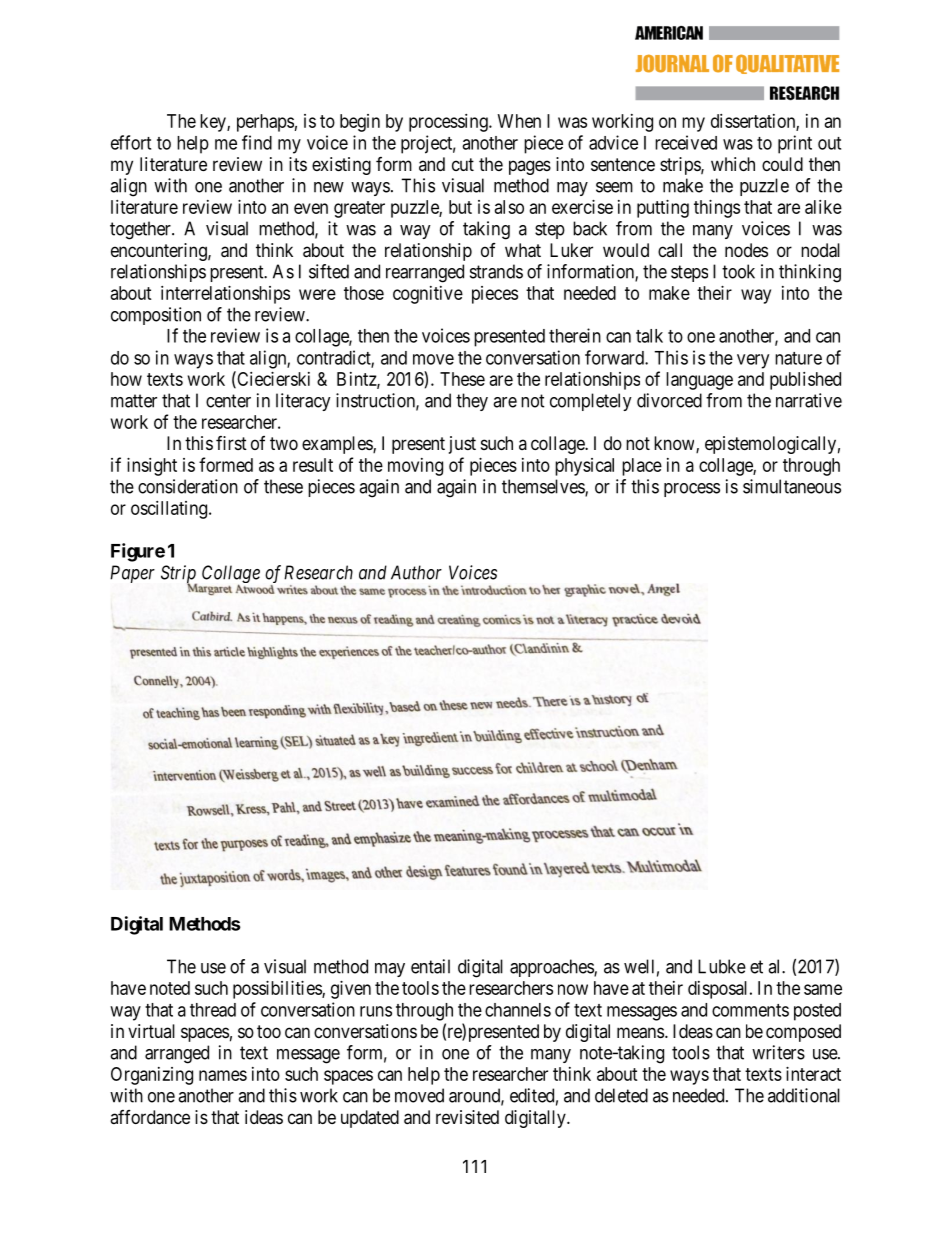  What do you see at coordinates (231, 443) in the screenshot?
I see `first` at bounding box center [231, 443].
